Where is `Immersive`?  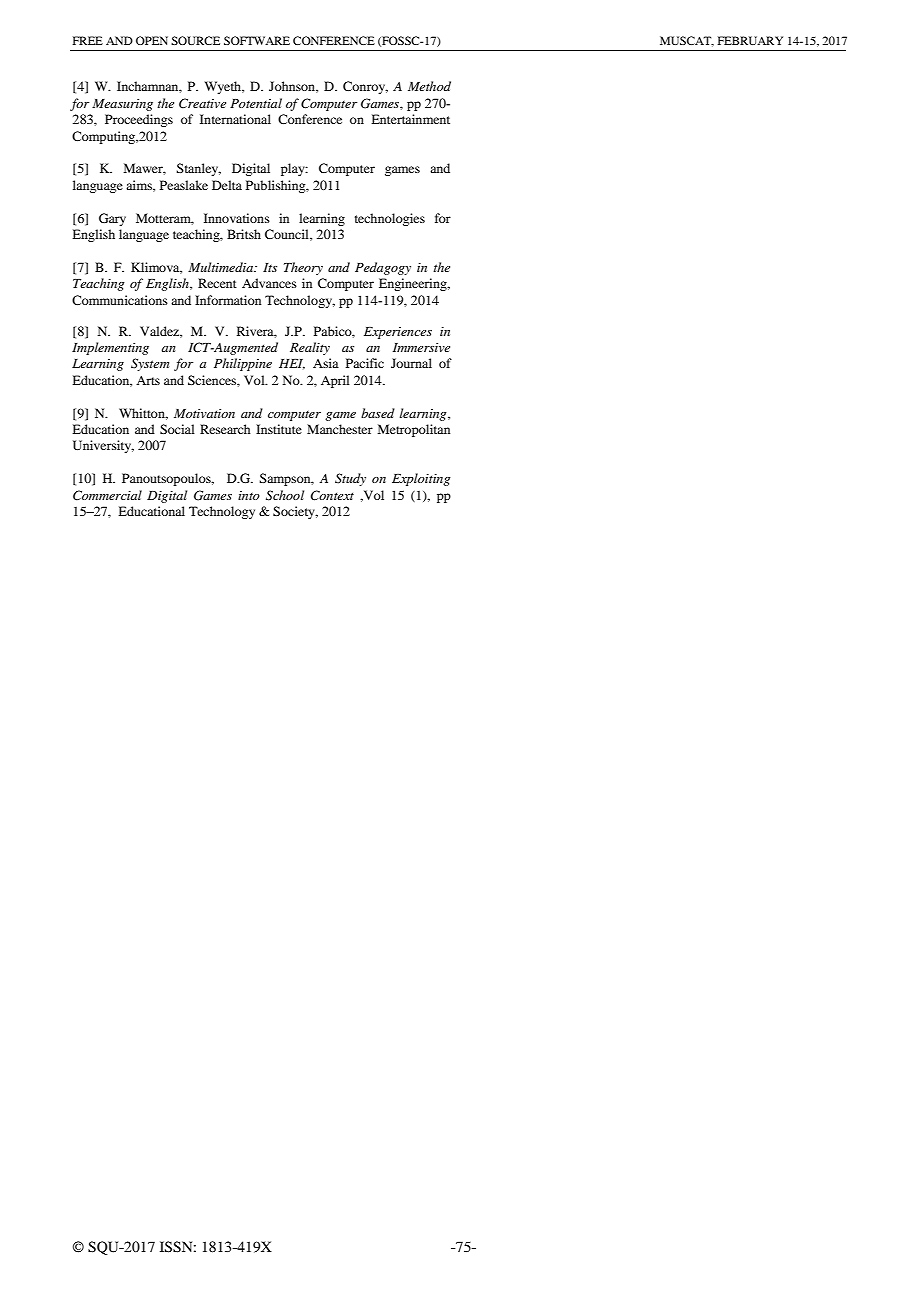 Immersive is located at coordinates (421, 347).
